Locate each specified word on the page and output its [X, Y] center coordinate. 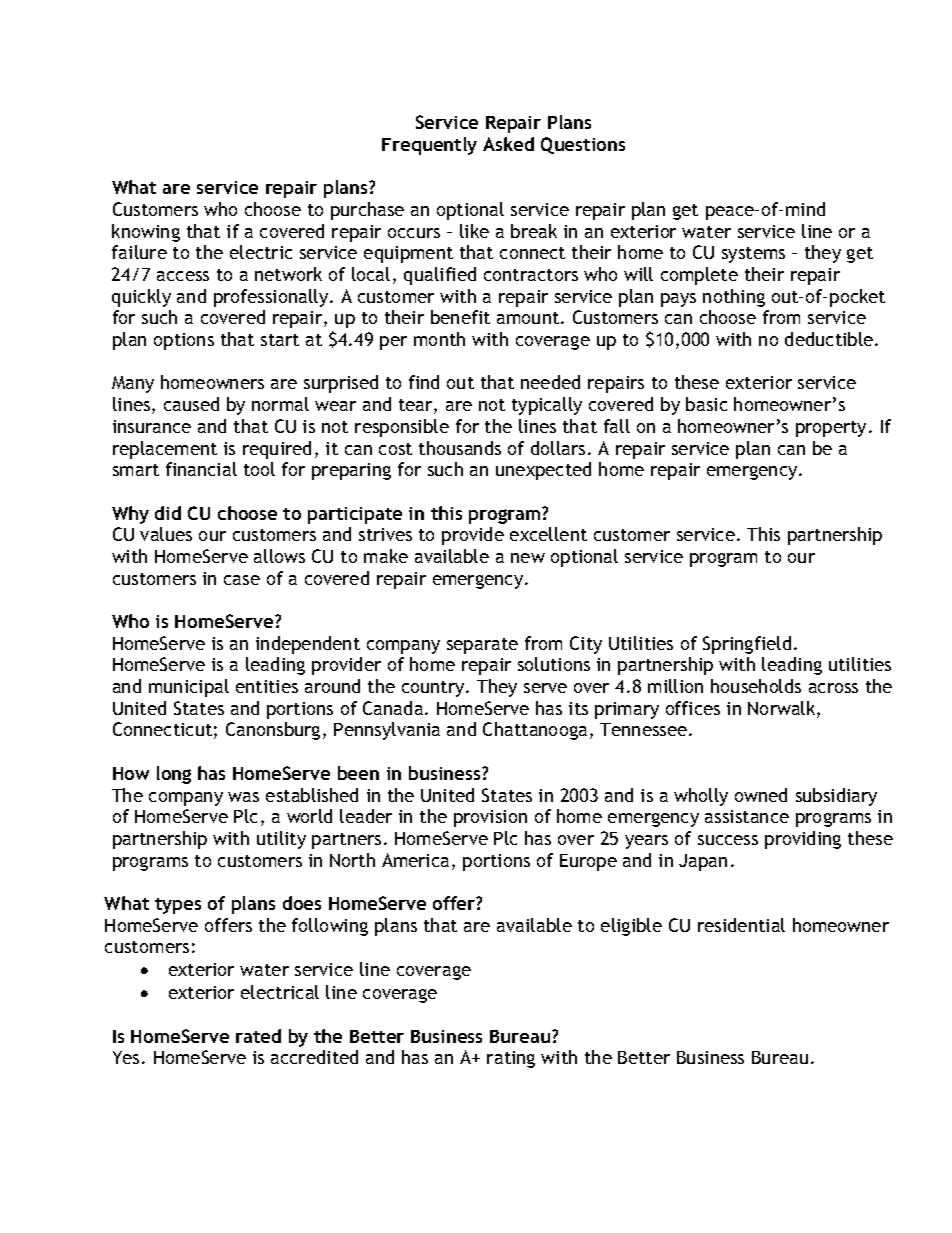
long [174, 775]
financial [201, 469]
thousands [460, 448]
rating [511, 1059]
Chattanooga [535, 731]
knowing [146, 233]
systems [753, 255]
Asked [508, 144]
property [831, 429]
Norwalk [783, 709]
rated [258, 1036]
